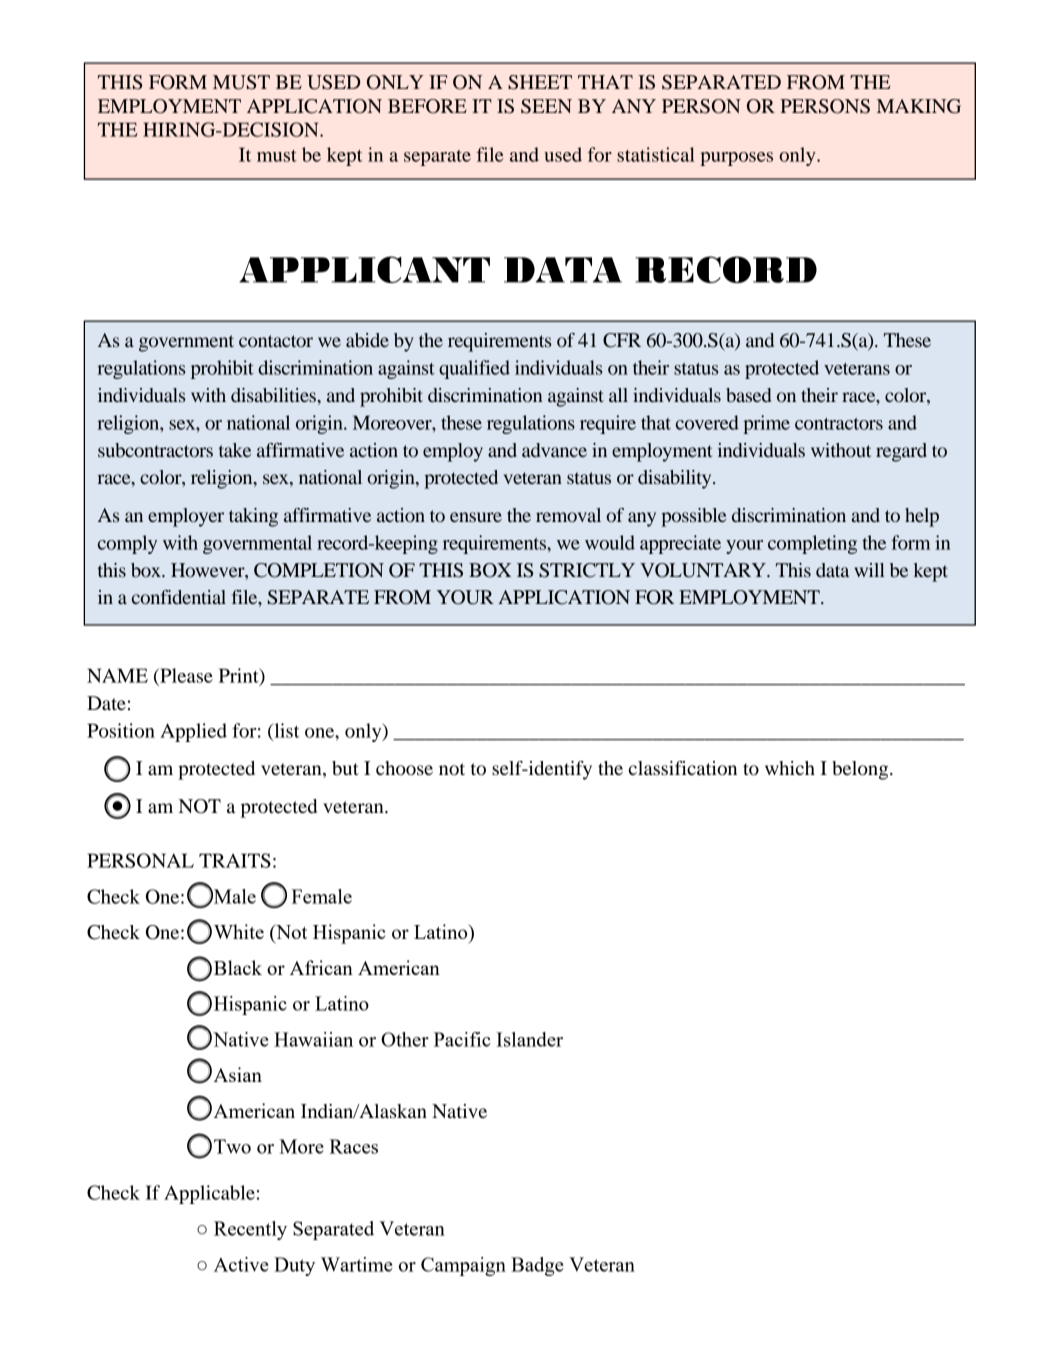 The width and height of the screenshot is (1057, 1368). What do you see at coordinates (861, 770) in the screenshot?
I see `belong` at bounding box center [861, 770].
